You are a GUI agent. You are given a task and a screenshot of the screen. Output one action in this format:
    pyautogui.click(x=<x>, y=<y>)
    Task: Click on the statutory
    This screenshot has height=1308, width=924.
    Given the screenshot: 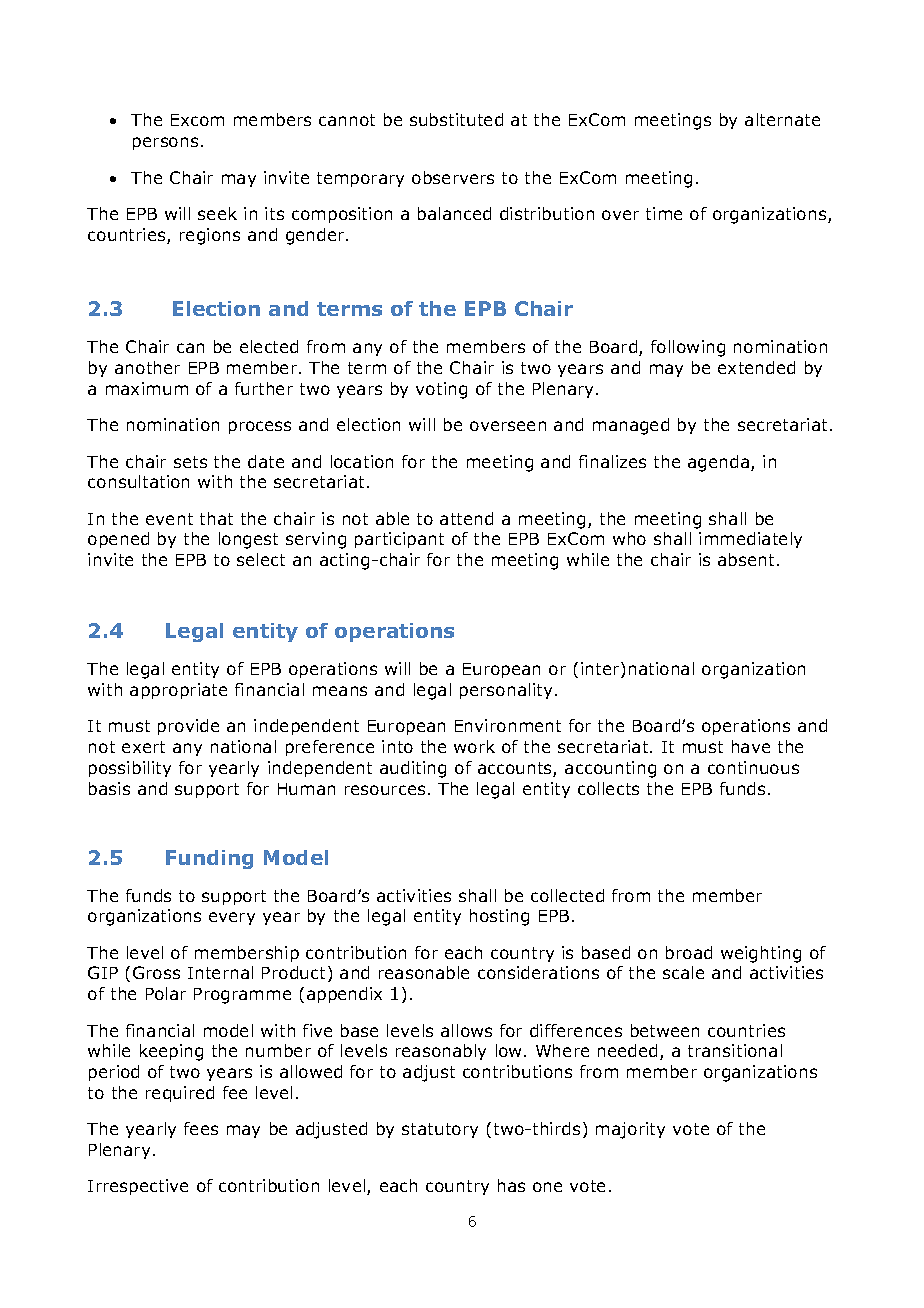 What is the action you would take?
    pyautogui.click(x=440, y=1130)
